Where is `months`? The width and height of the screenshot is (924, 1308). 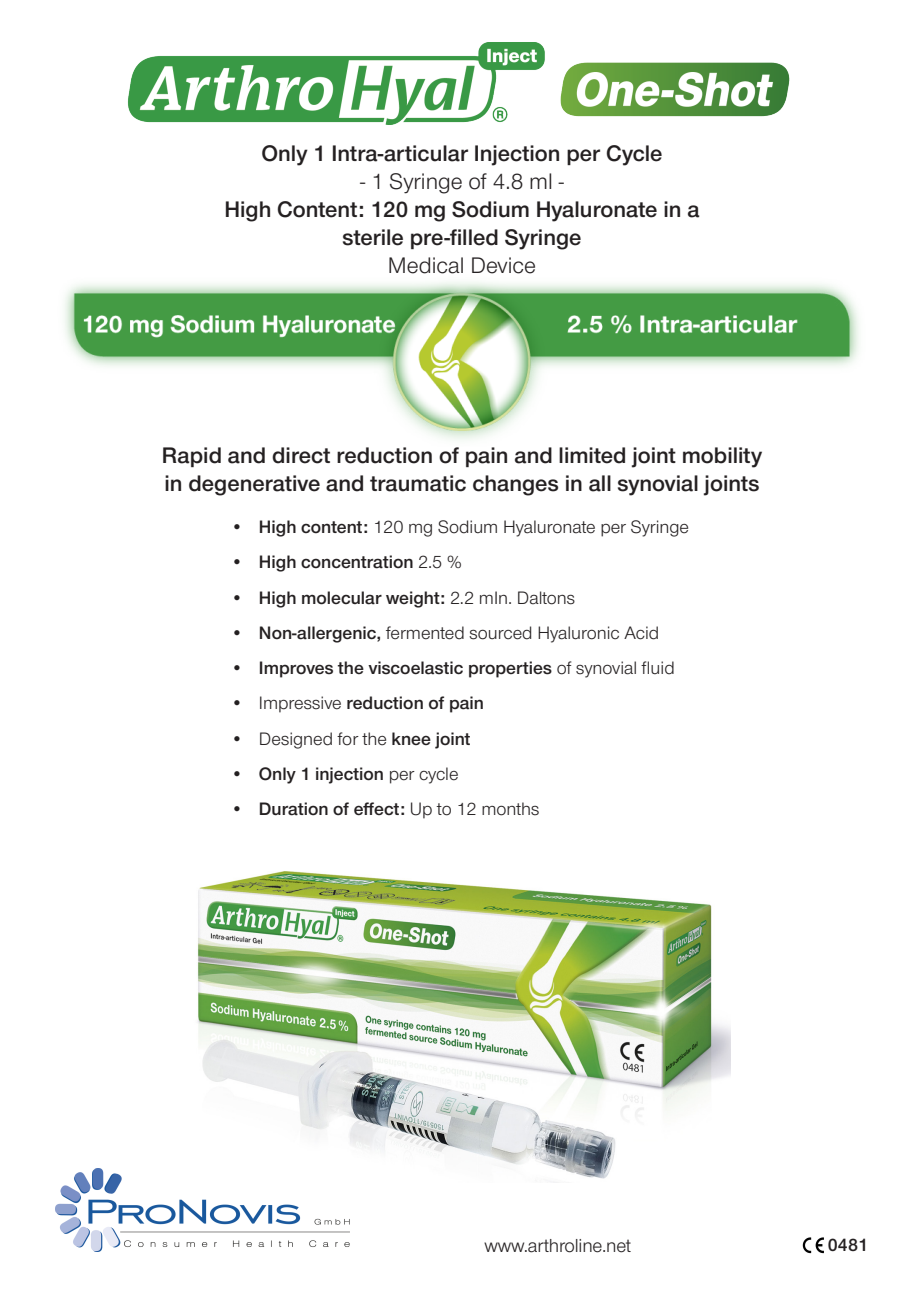 months is located at coordinates (510, 809).
